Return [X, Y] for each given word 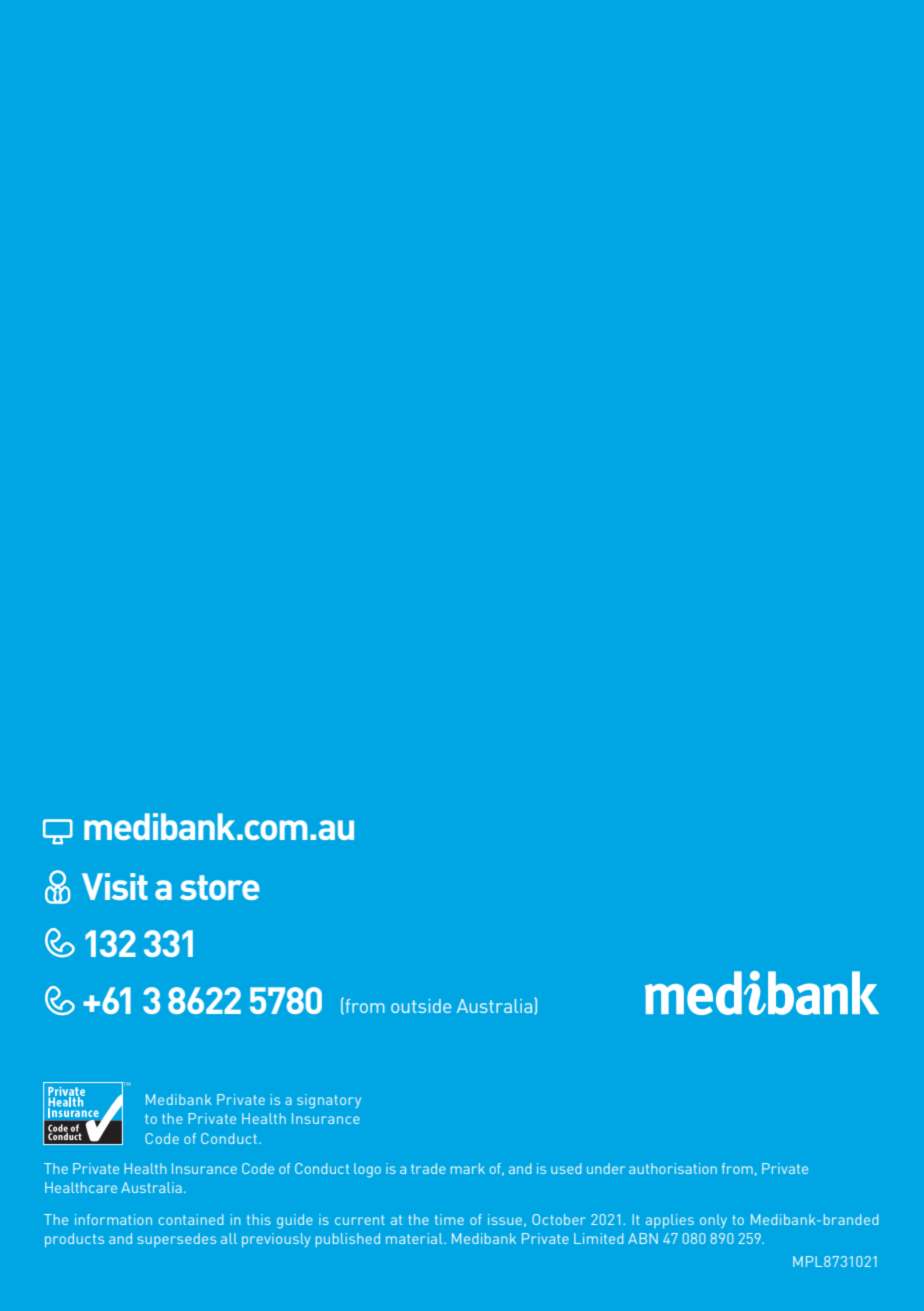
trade [428, 1168]
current [360, 1220]
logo [367, 1170]
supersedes [177, 1240]
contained [191, 1219]
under [606, 1168]
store [220, 887]
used [566, 1168]
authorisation [673, 1168]
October [558, 1219]
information [113, 1219]
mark [468, 1168]
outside [421, 1006]
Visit [115, 886]
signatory [329, 1101]
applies [670, 1221]
